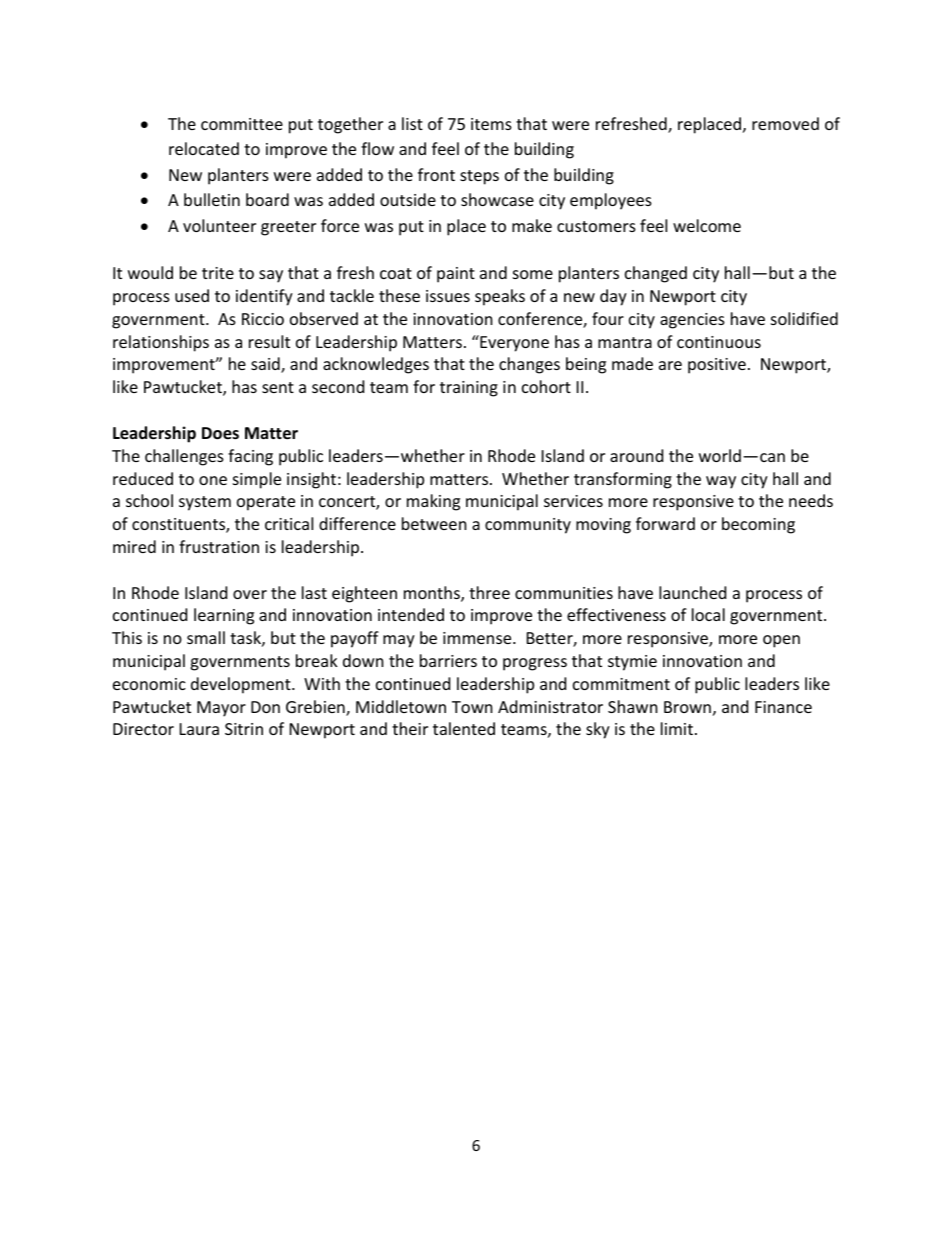  What do you see at coordinates (692, 592) in the document?
I see `launched` at bounding box center [692, 592].
